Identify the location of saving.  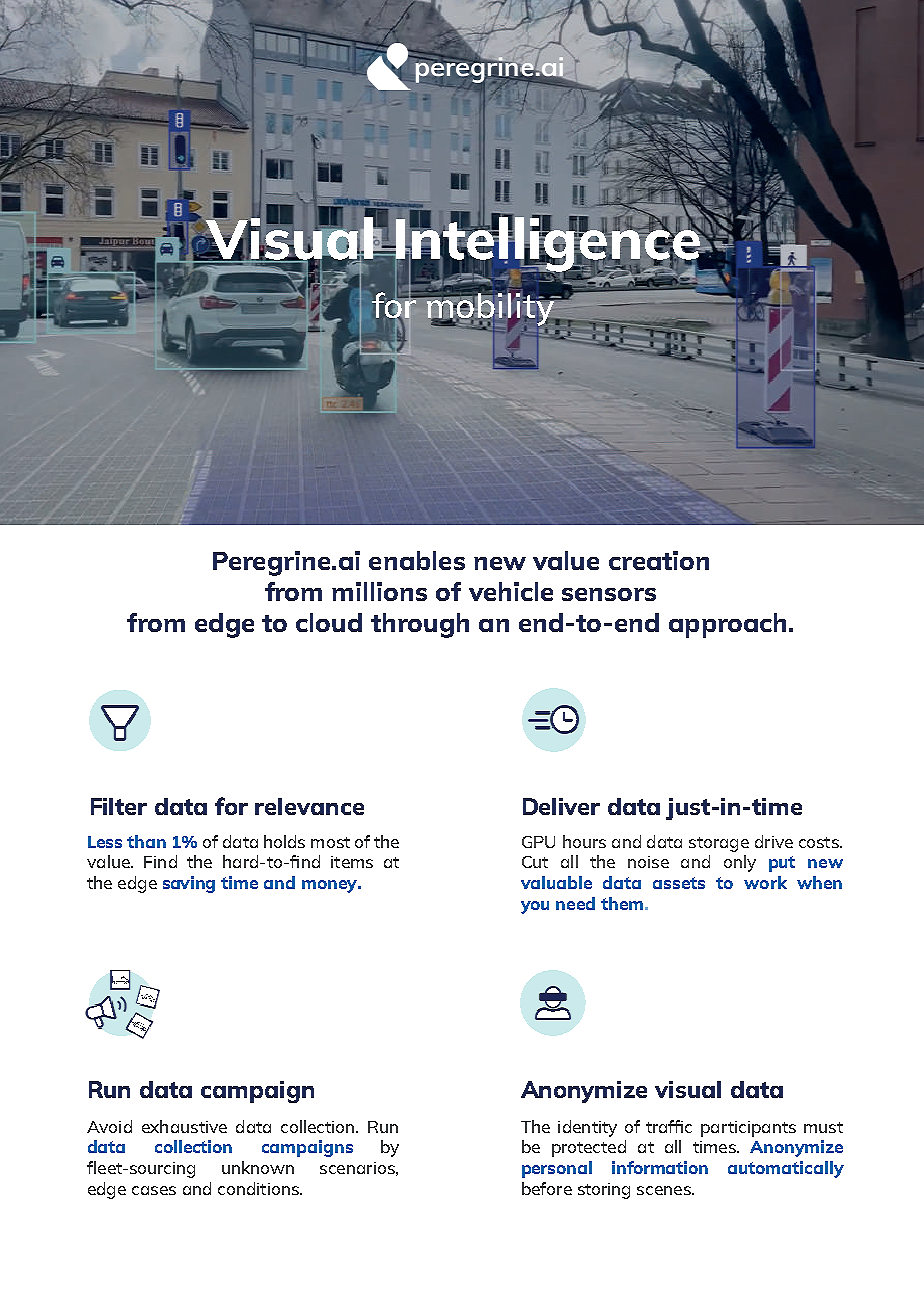
(189, 884).
